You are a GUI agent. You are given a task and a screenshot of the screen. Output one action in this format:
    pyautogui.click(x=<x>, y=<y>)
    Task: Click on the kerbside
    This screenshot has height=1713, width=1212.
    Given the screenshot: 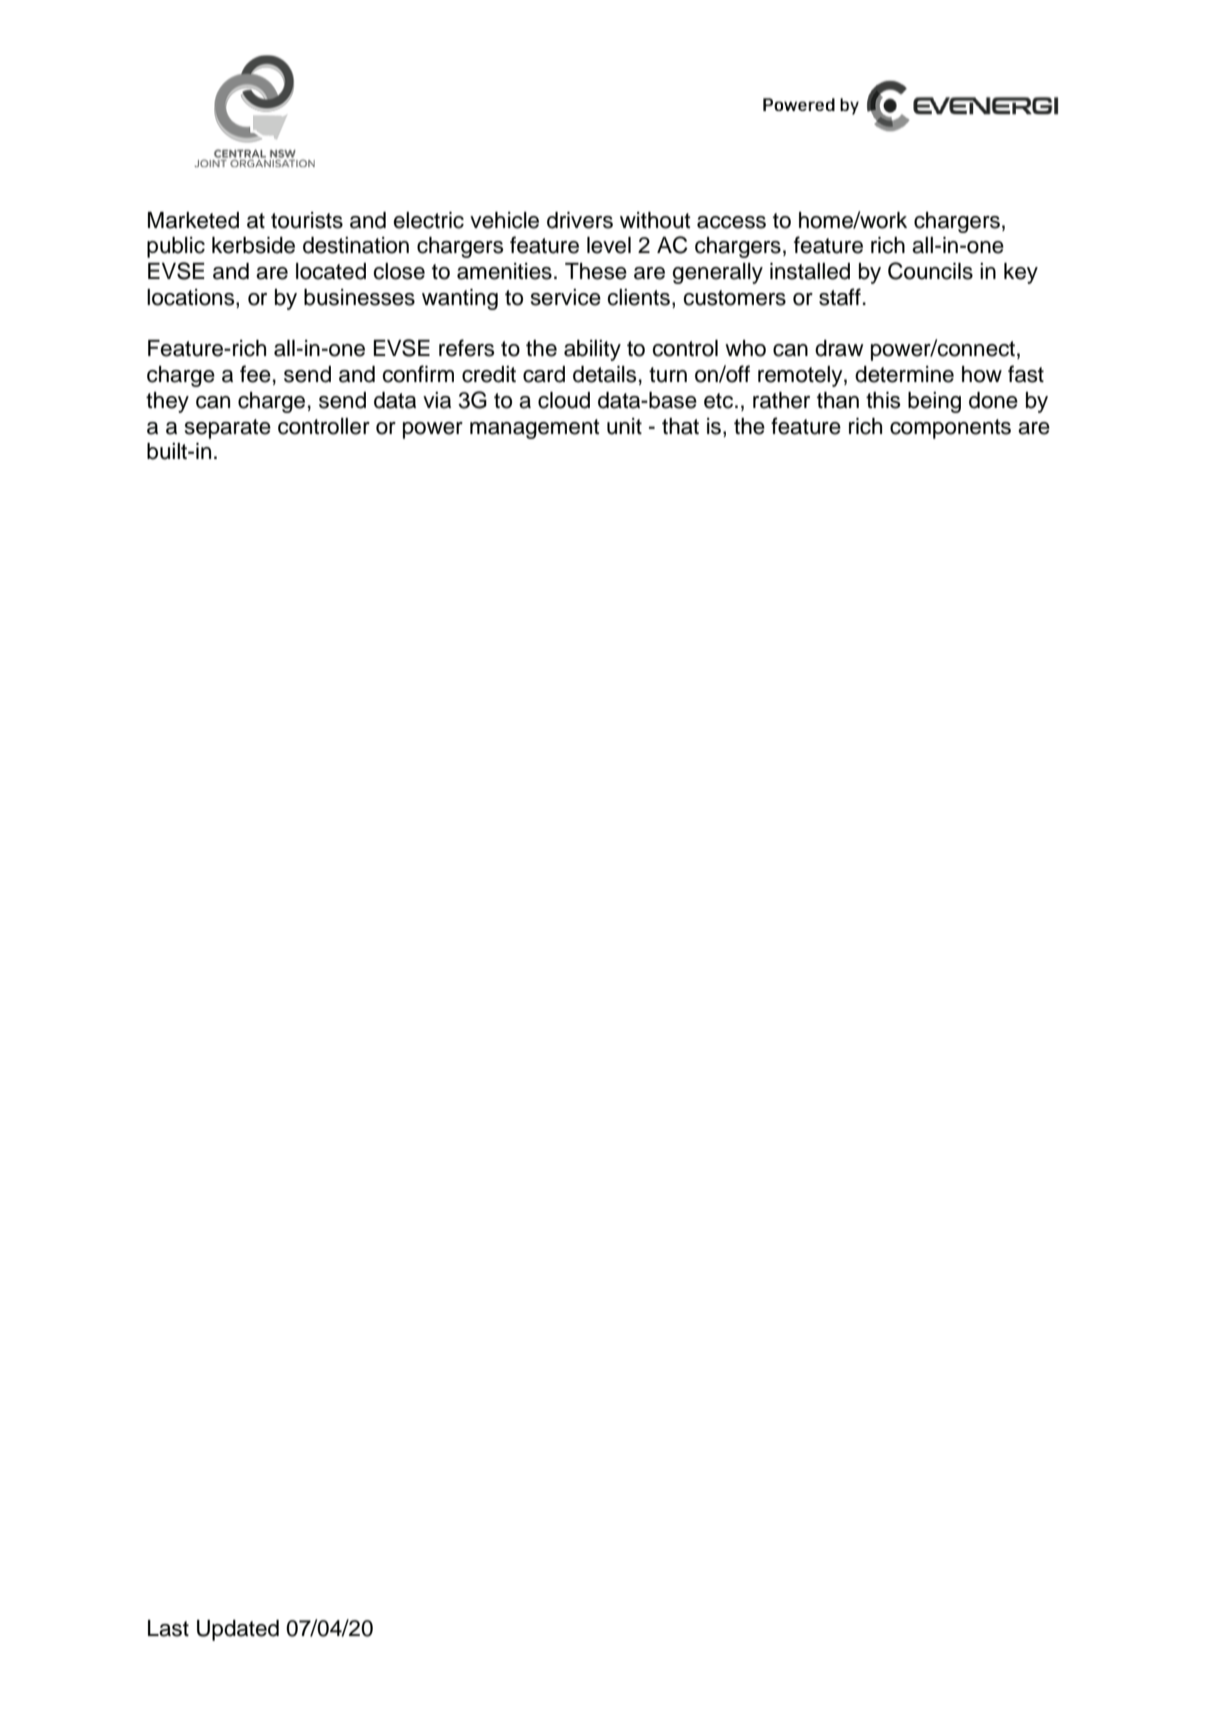 What is the action you would take?
    pyautogui.click(x=253, y=245)
